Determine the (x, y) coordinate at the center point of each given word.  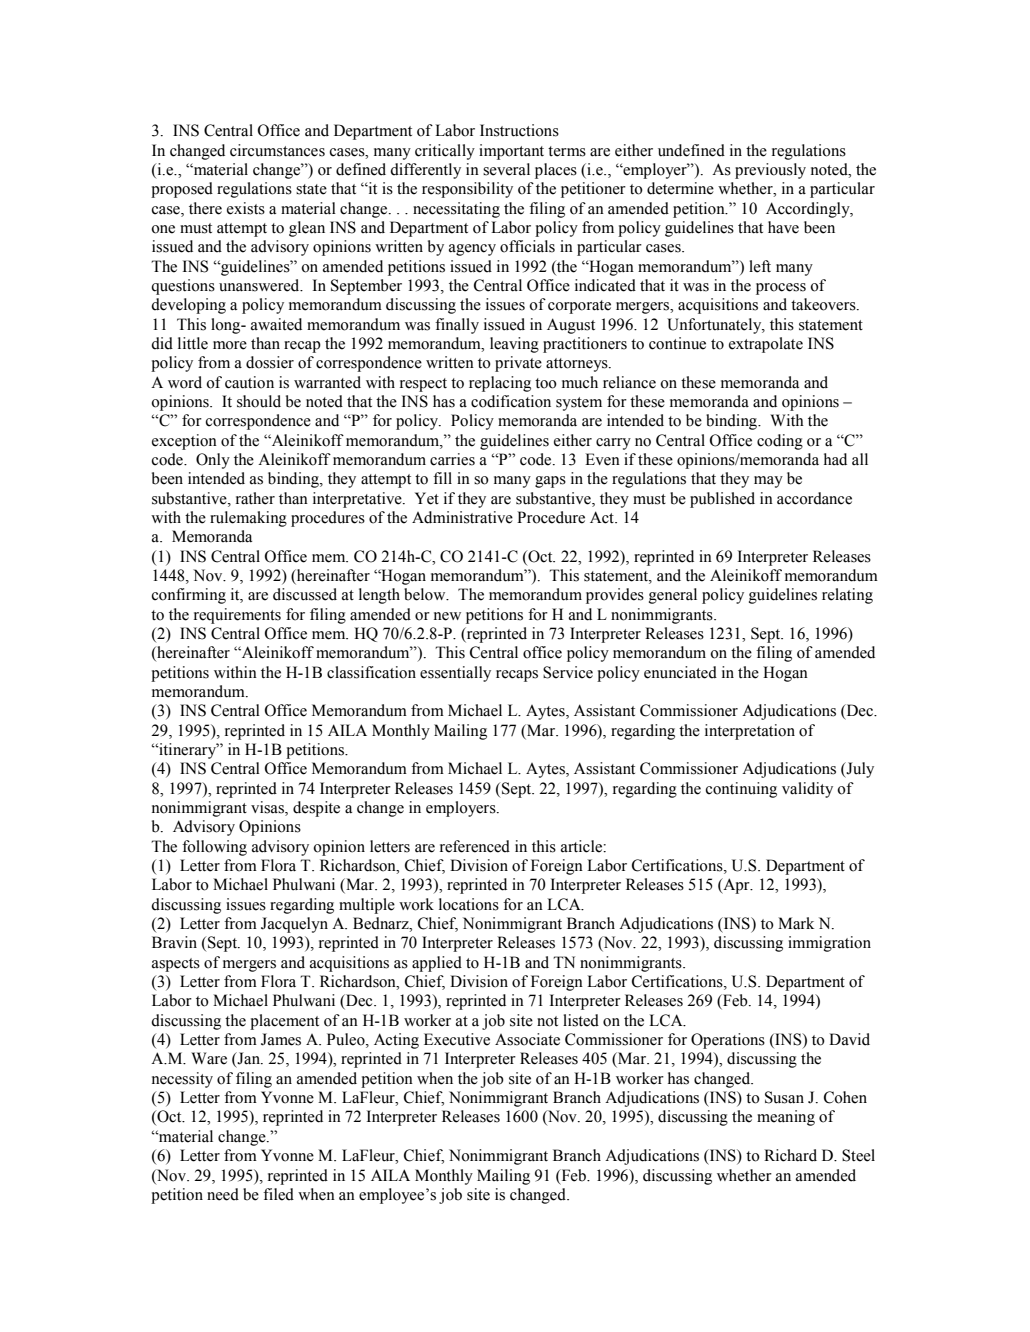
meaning (786, 1118)
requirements (237, 616)
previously (770, 171)
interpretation (750, 732)
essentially (455, 674)
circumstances (277, 150)
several (506, 169)
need (223, 1194)
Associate (527, 1039)
